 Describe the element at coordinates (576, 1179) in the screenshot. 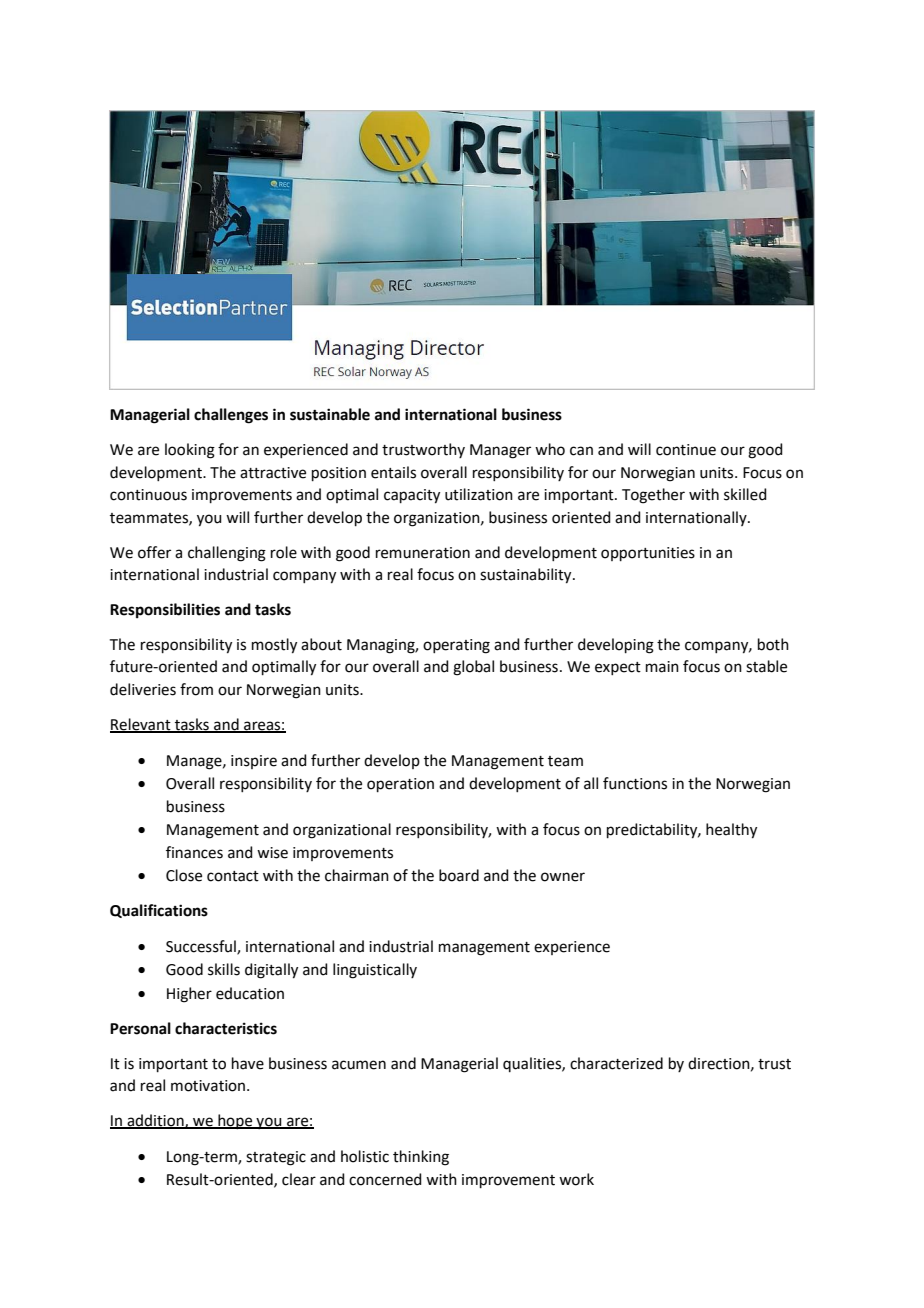

I see `work` at that location.
